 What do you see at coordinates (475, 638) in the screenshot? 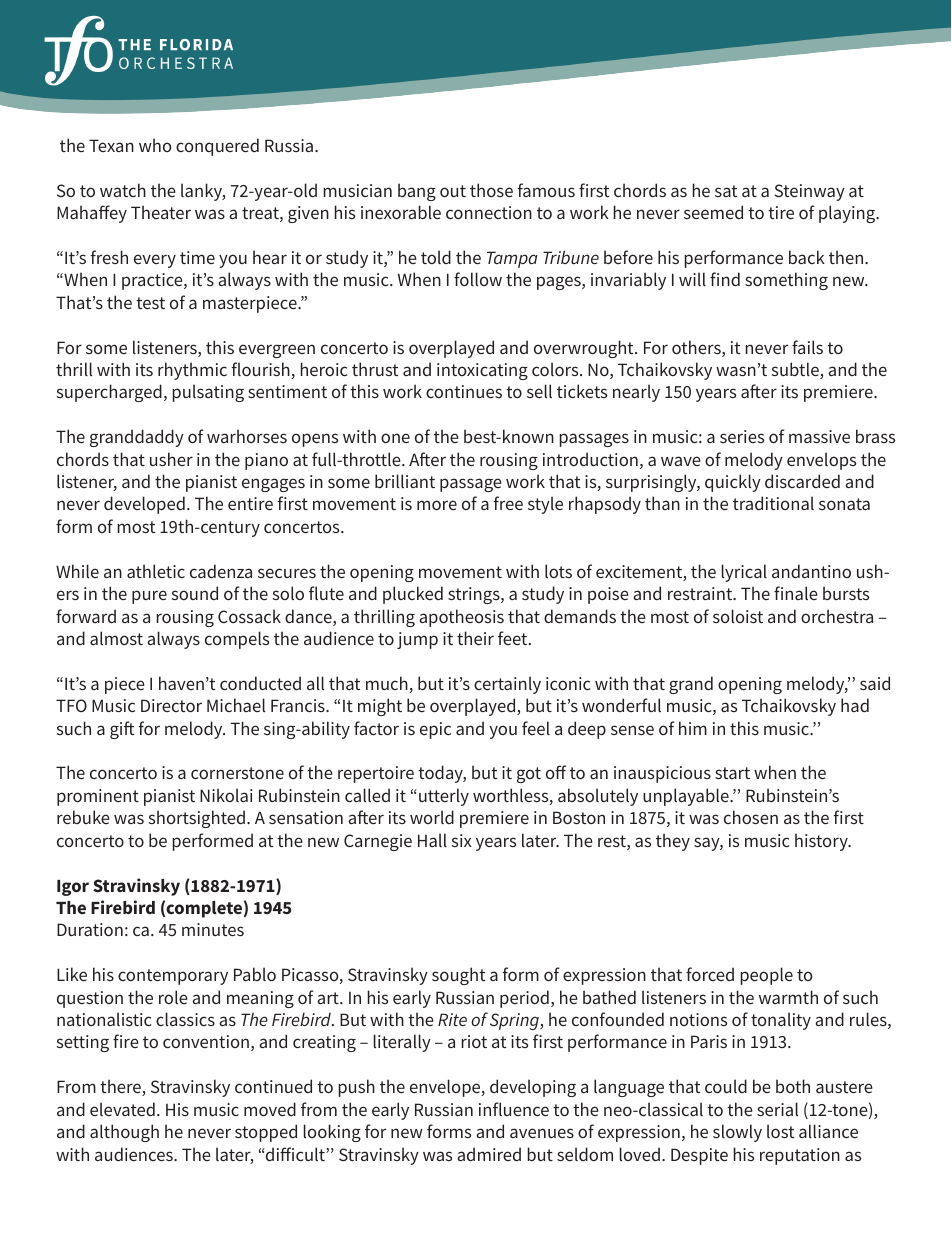
I see `their` at bounding box center [475, 638].
